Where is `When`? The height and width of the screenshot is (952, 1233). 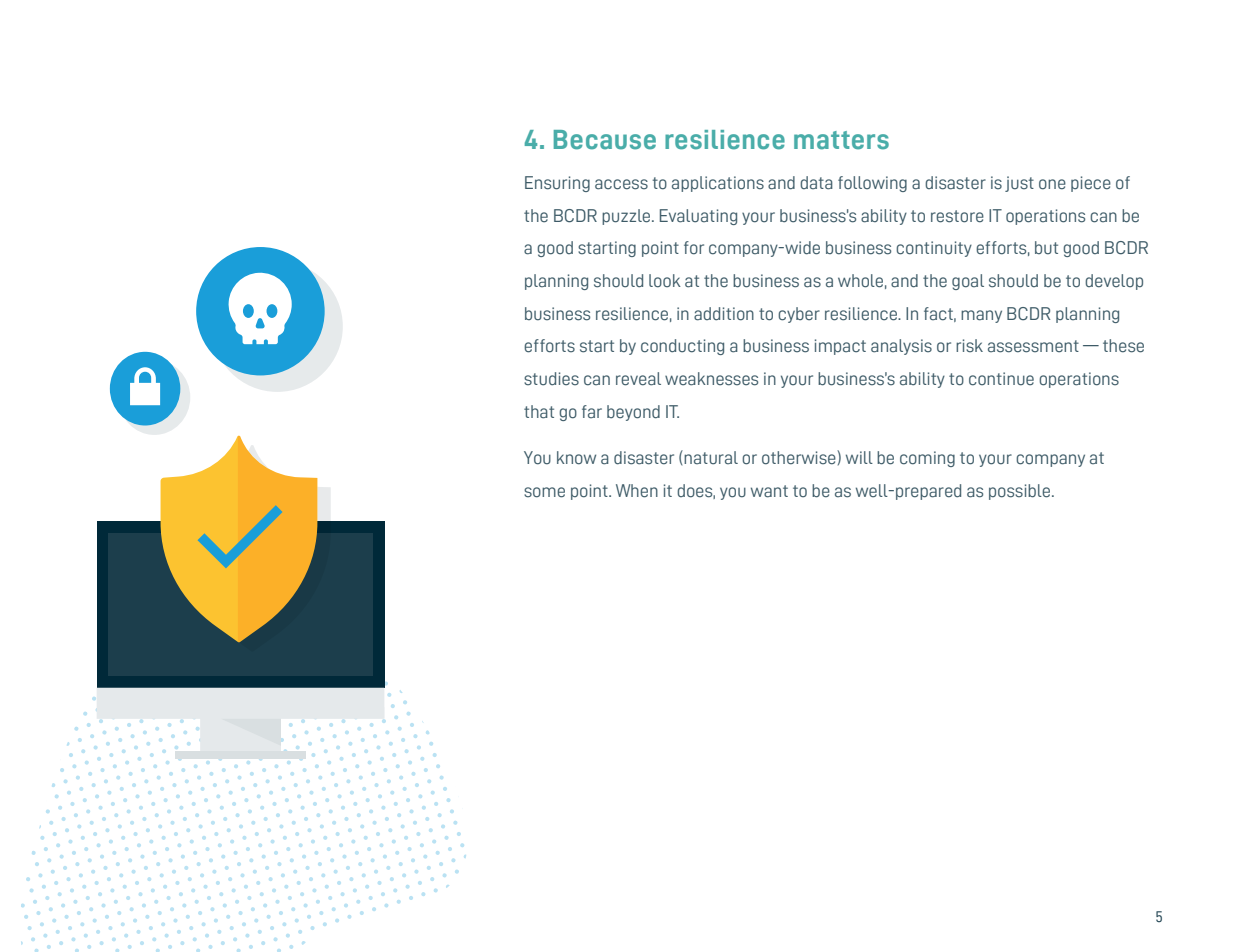 When is located at coordinates (637, 491).
